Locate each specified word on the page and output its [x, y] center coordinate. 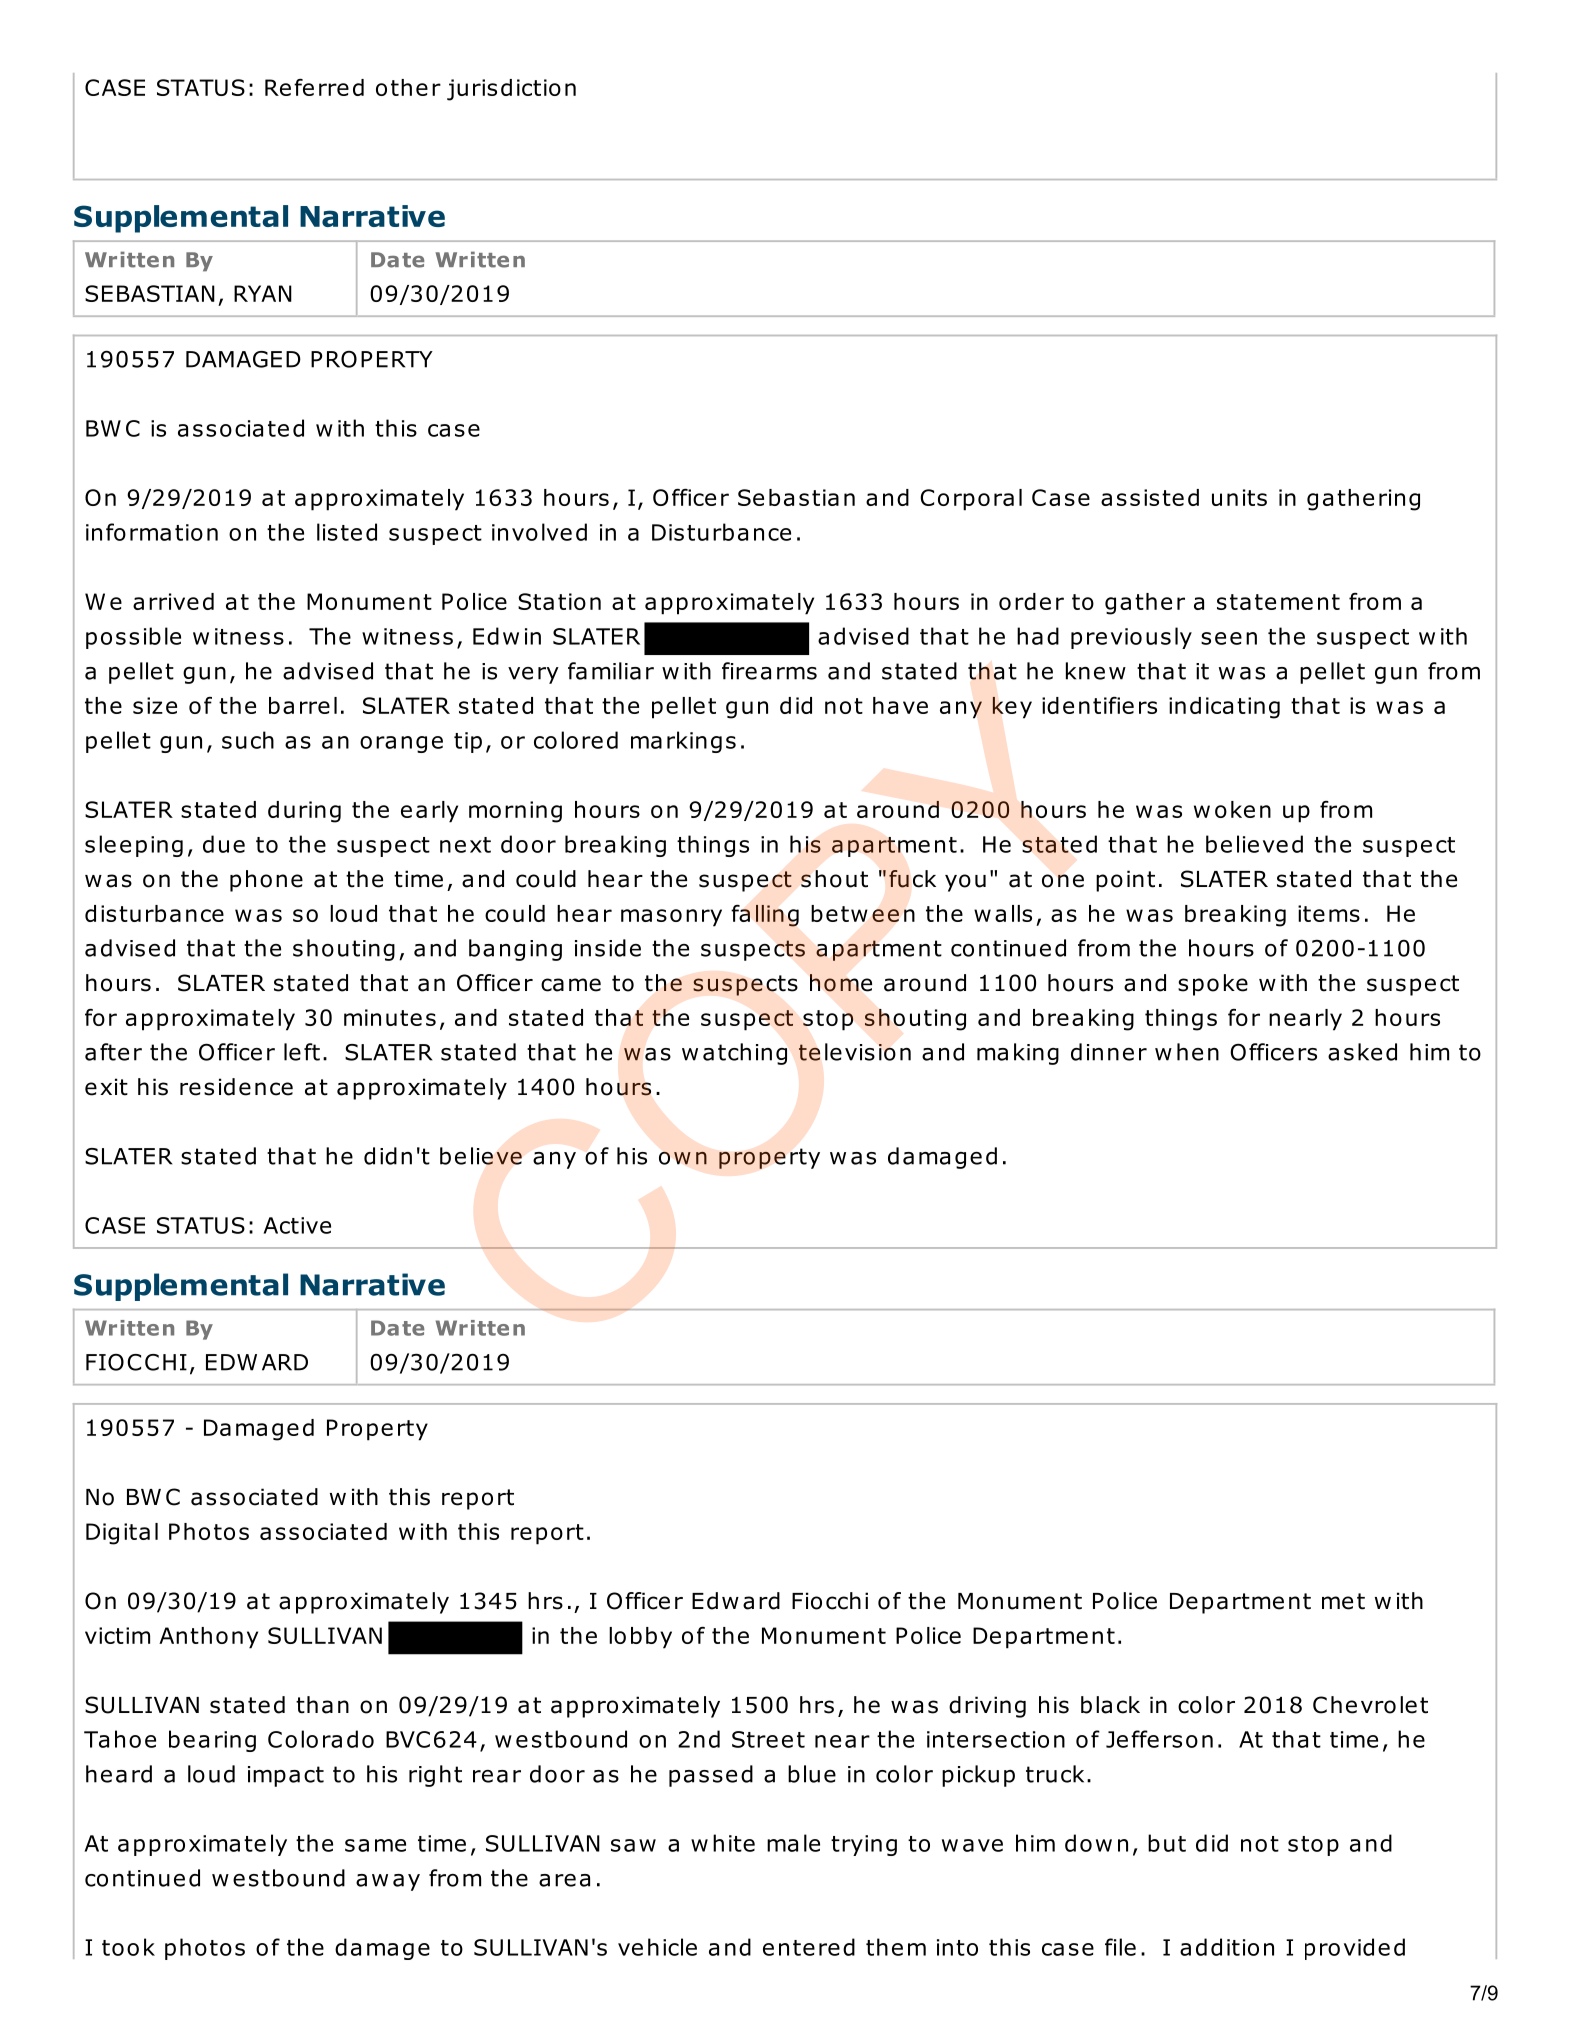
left [302, 1052]
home [841, 983]
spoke [1213, 985]
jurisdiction [511, 90]
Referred [314, 87]
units [1239, 497]
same [375, 1845]
